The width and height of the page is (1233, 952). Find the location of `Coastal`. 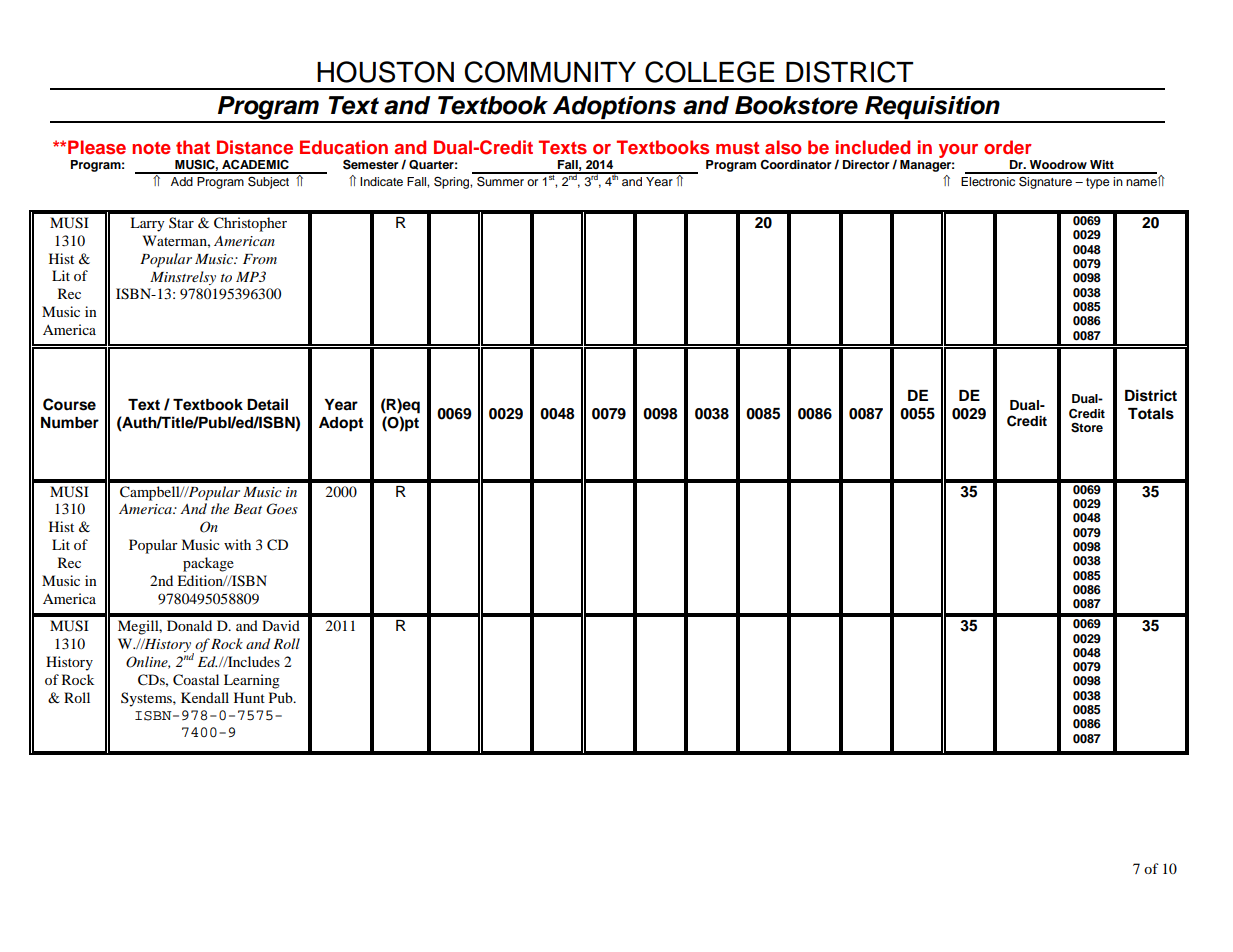

Coastal is located at coordinates (196, 680).
